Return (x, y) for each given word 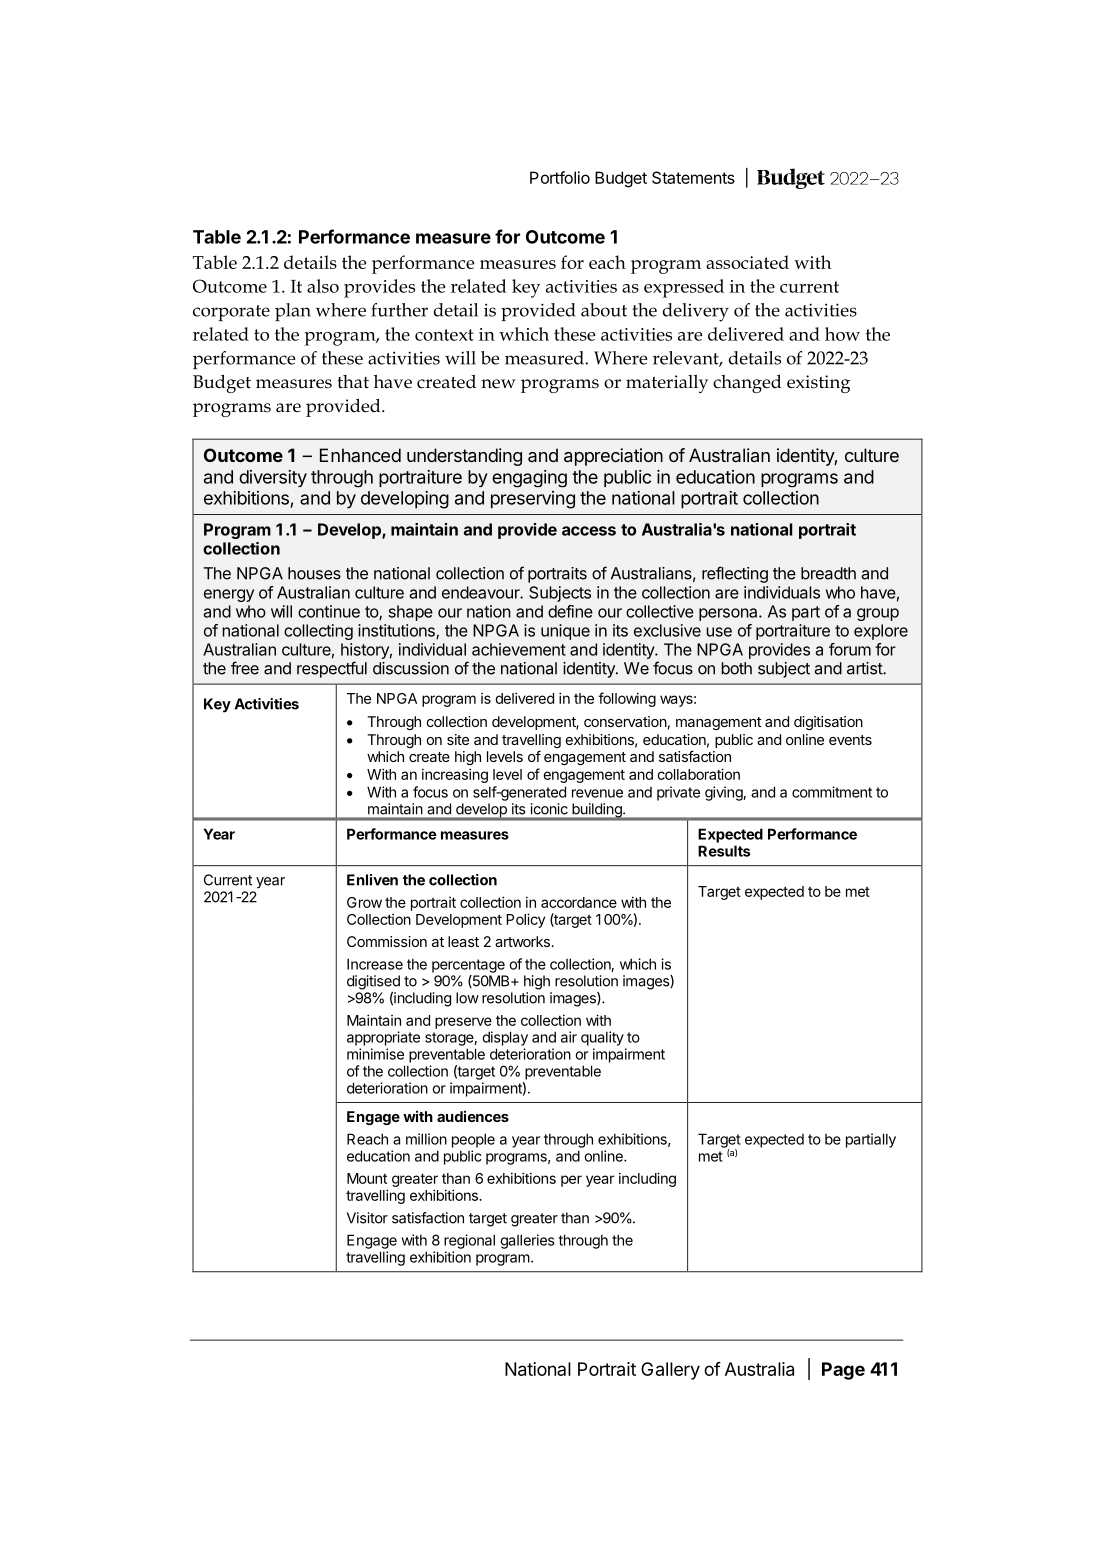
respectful (332, 669)
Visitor (367, 1218)
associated (747, 262)
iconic (549, 809)
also (323, 286)
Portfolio (560, 177)
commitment (832, 792)
